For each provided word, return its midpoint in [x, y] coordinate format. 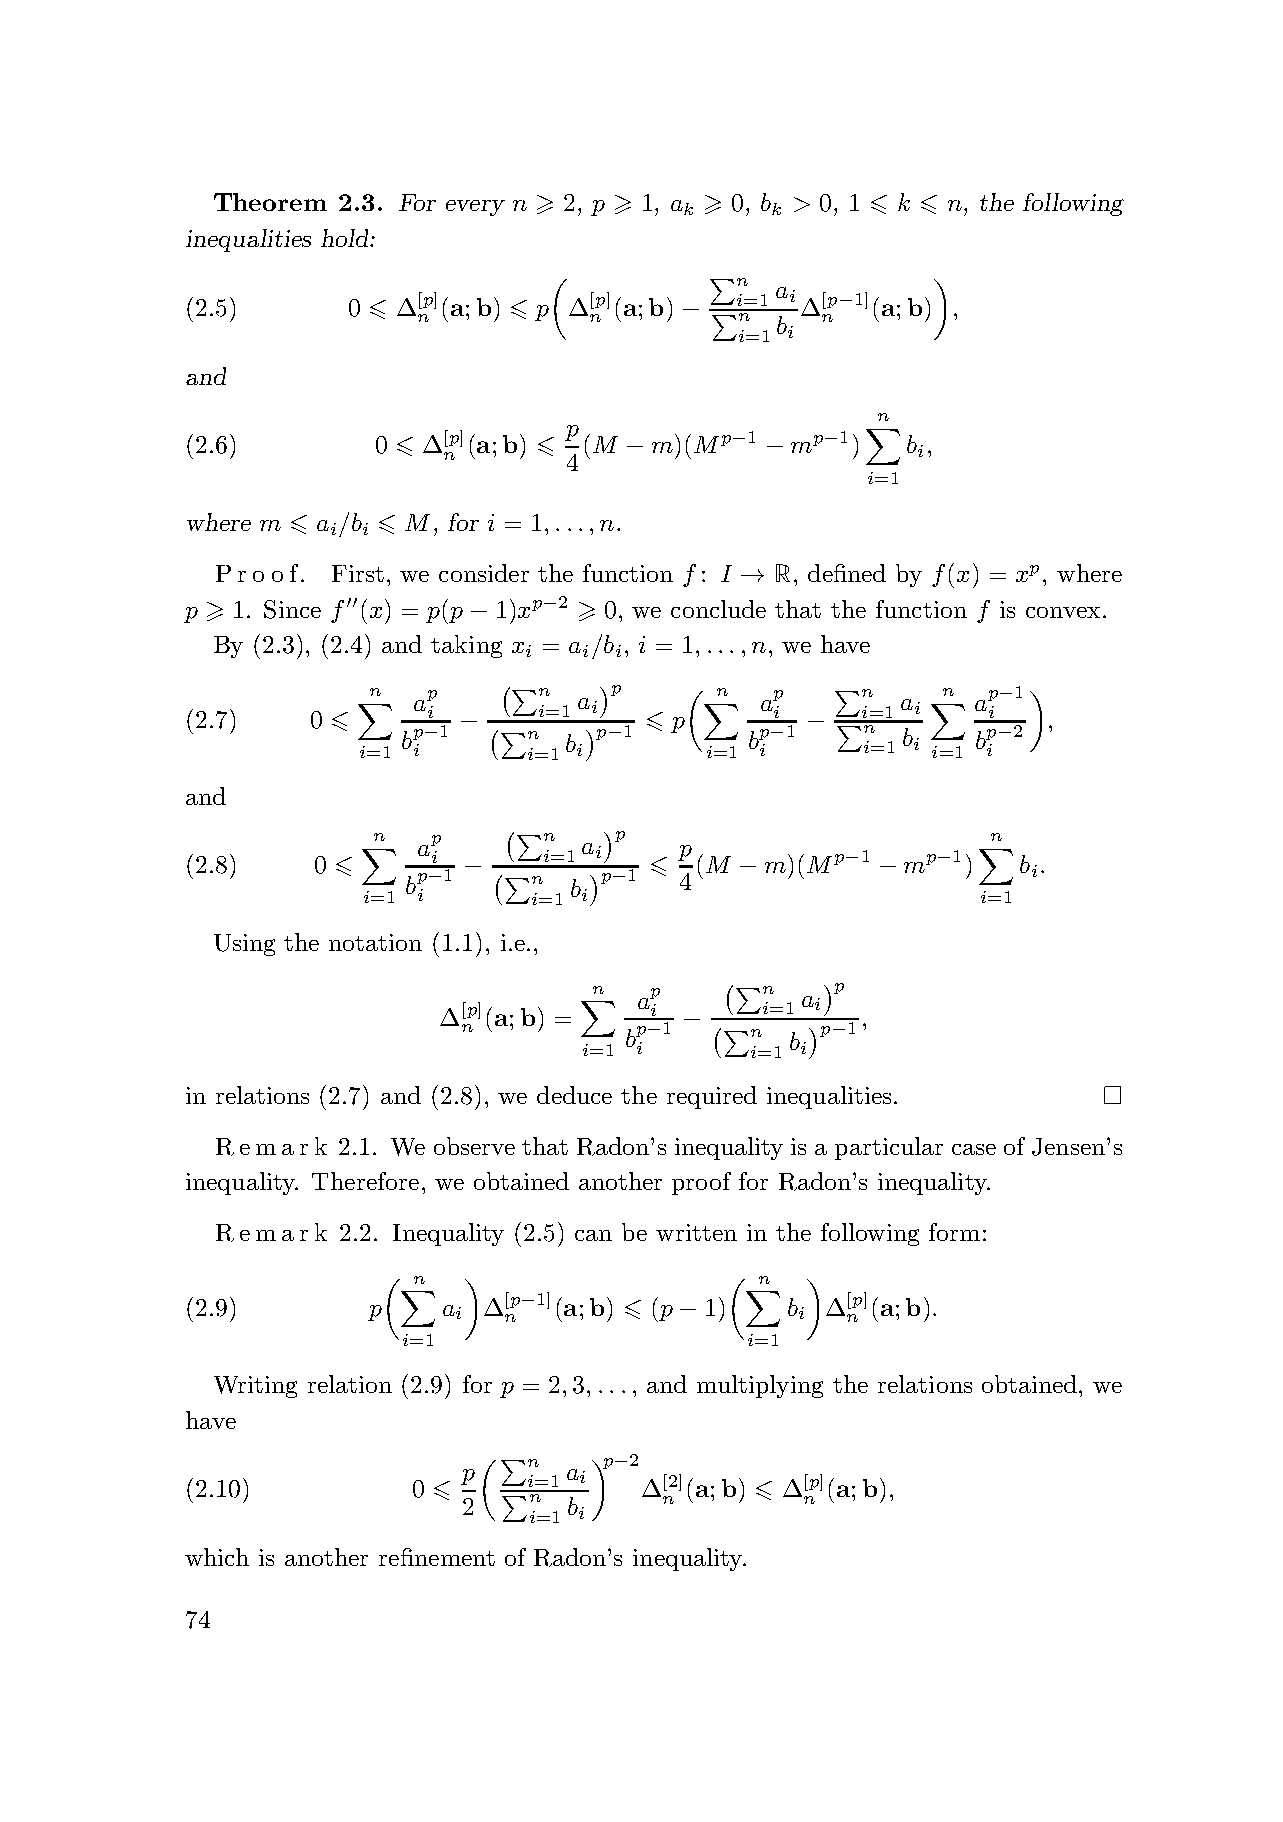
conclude [718, 609]
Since [292, 609]
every [475, 208]
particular [889, 1148]
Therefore [365, 1181]
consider [484, 573]
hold [346, 238]
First [358, 573]
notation [375, 942]
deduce [574, 1095]
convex [1063, 612]
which [217, 1557]
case [974, 1149]
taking [466, 646]
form [954, 1232]
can [593, 1235]
